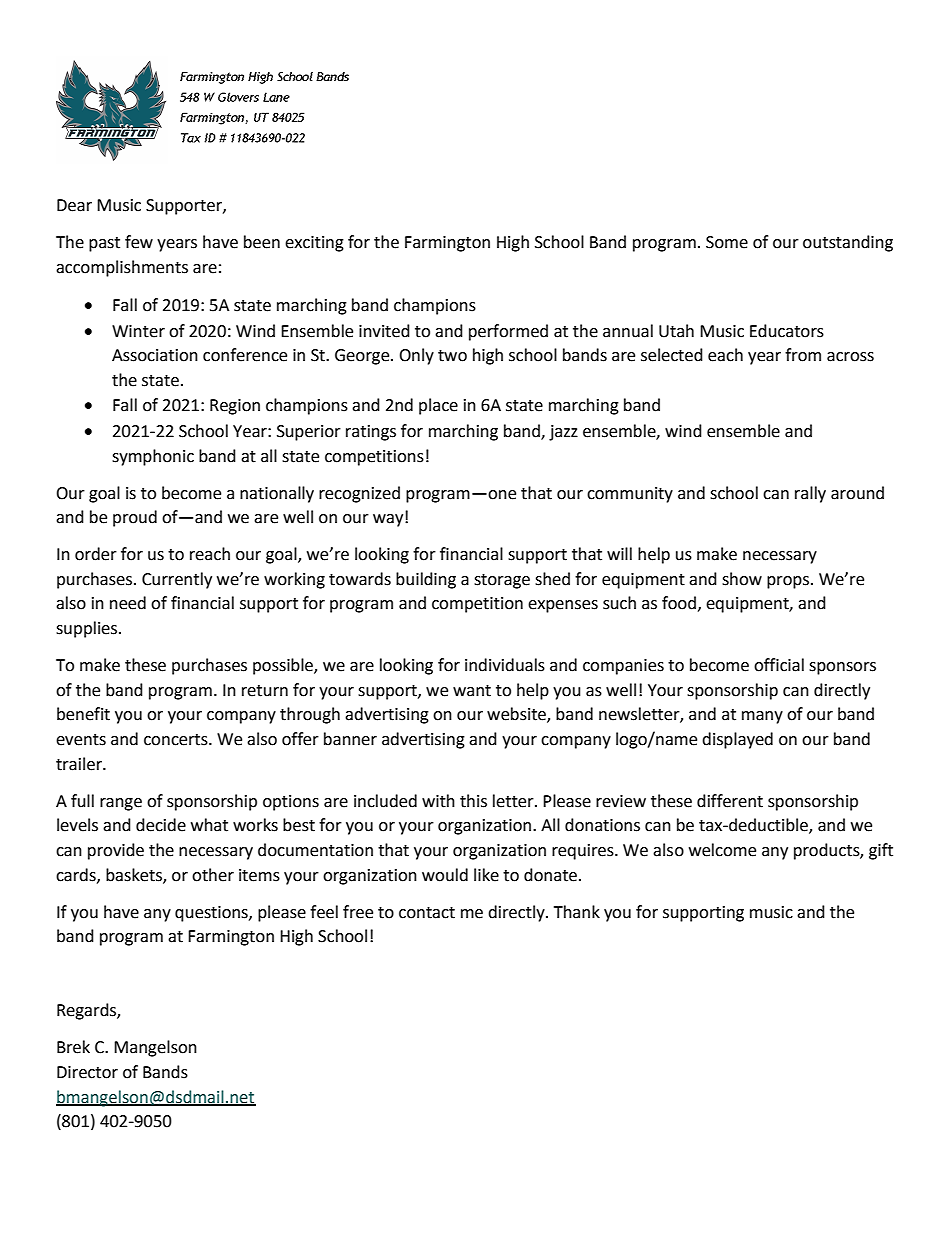 The image size is (952, 1233). Describe the element at coordinates (727, 242) in the screenshot. I see `Some` at that location.
